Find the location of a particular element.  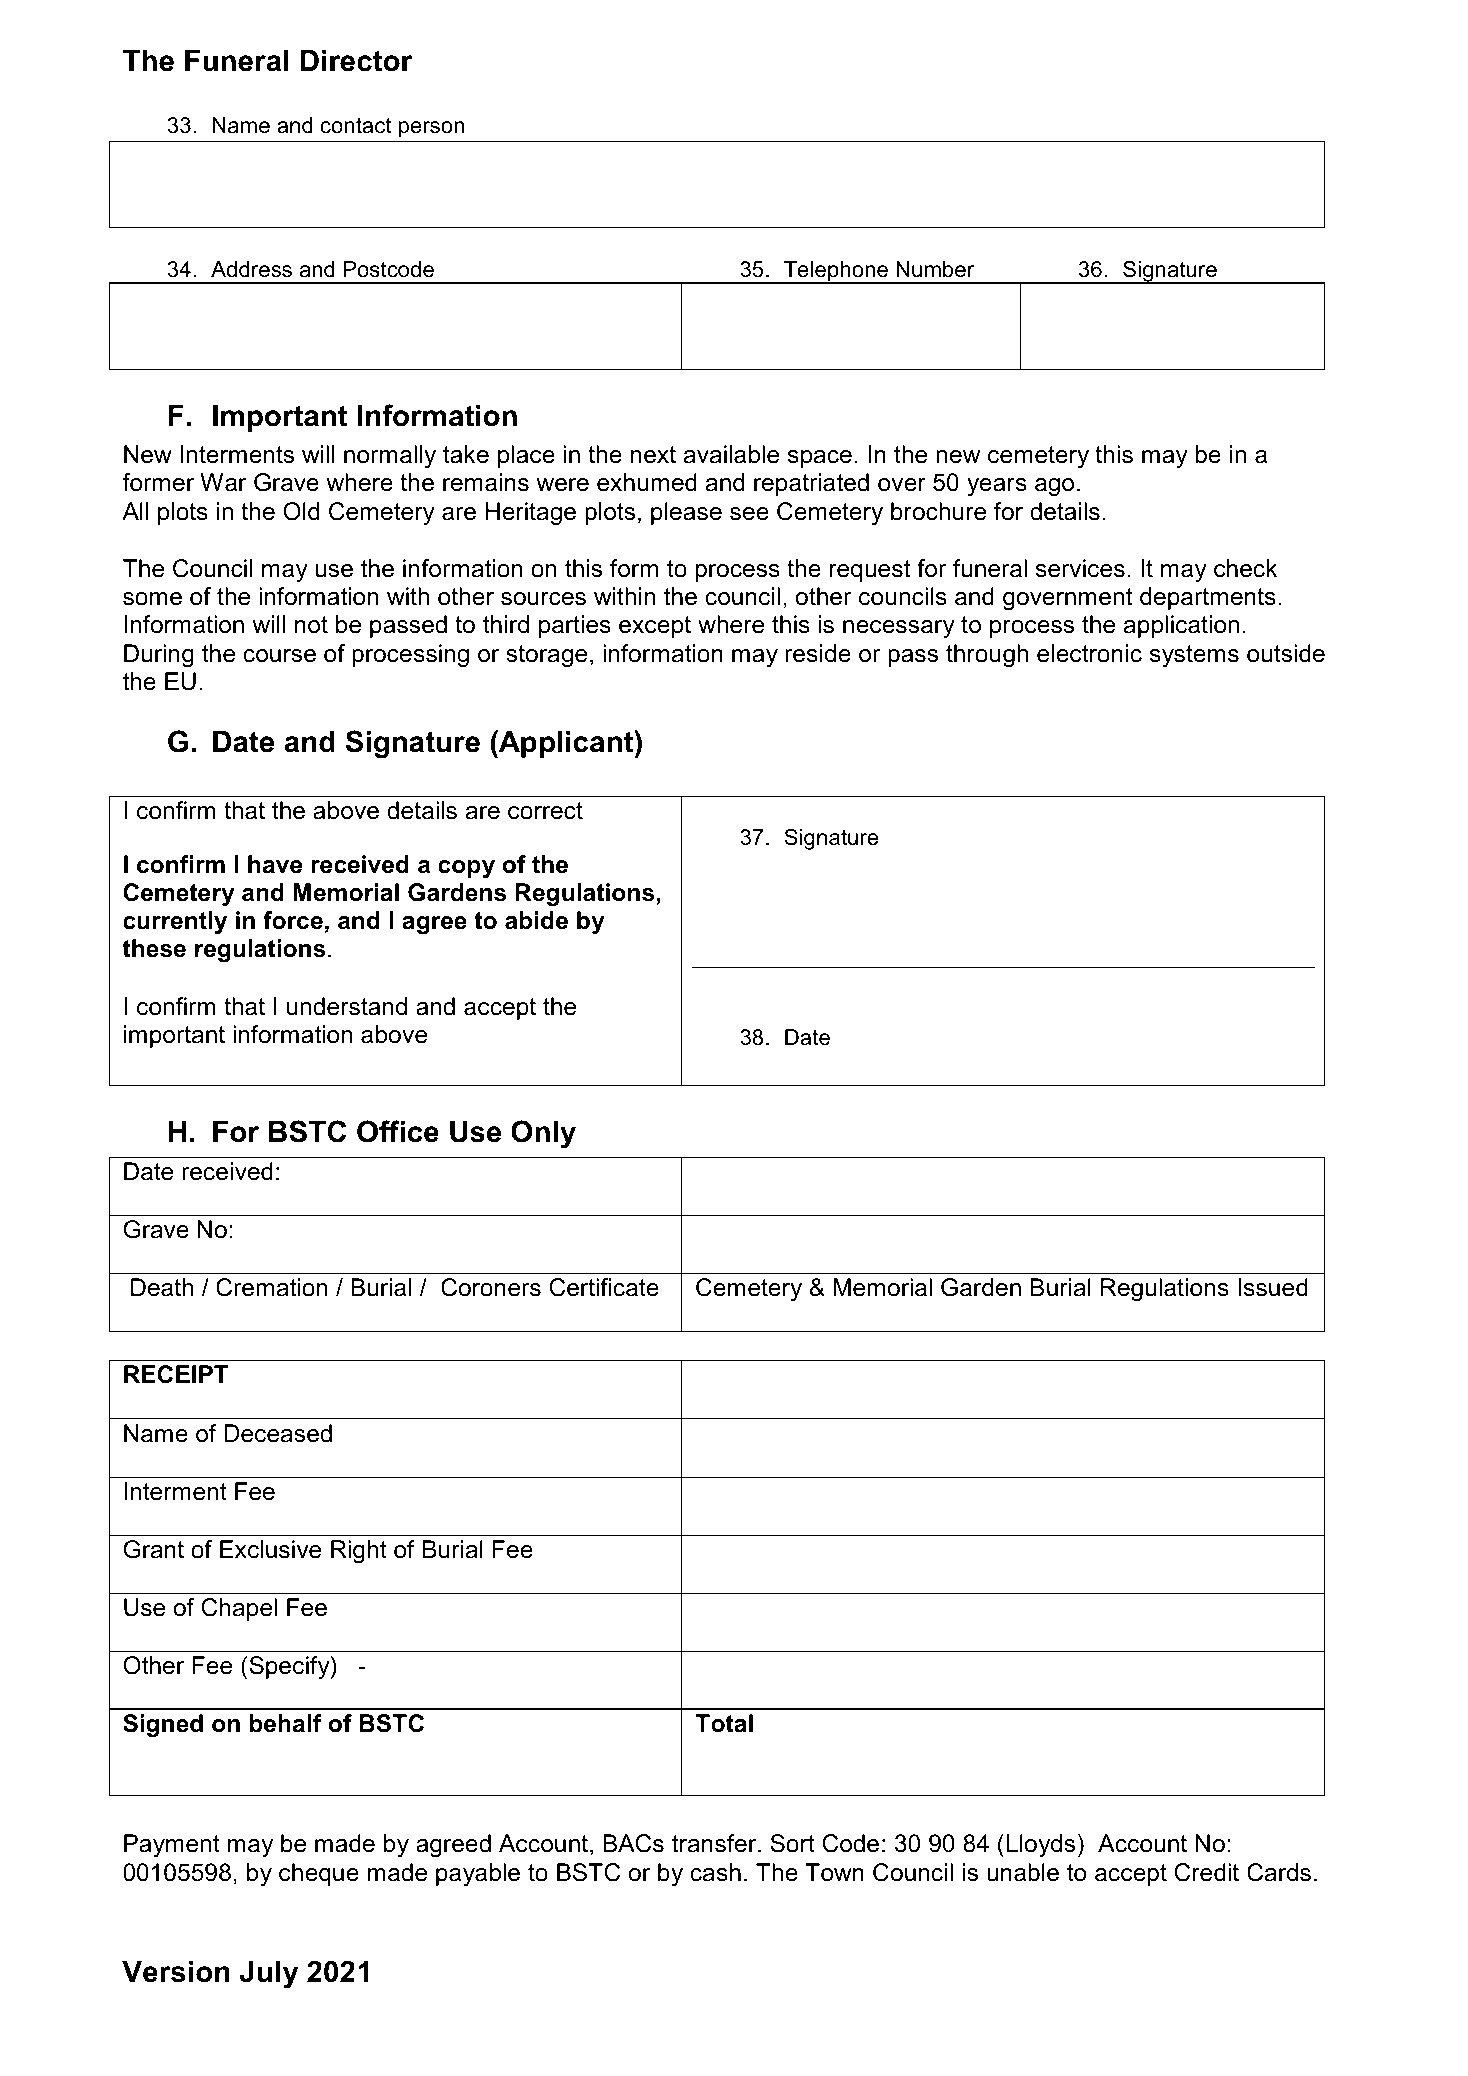

abide is located at coordinates (536, 920).
